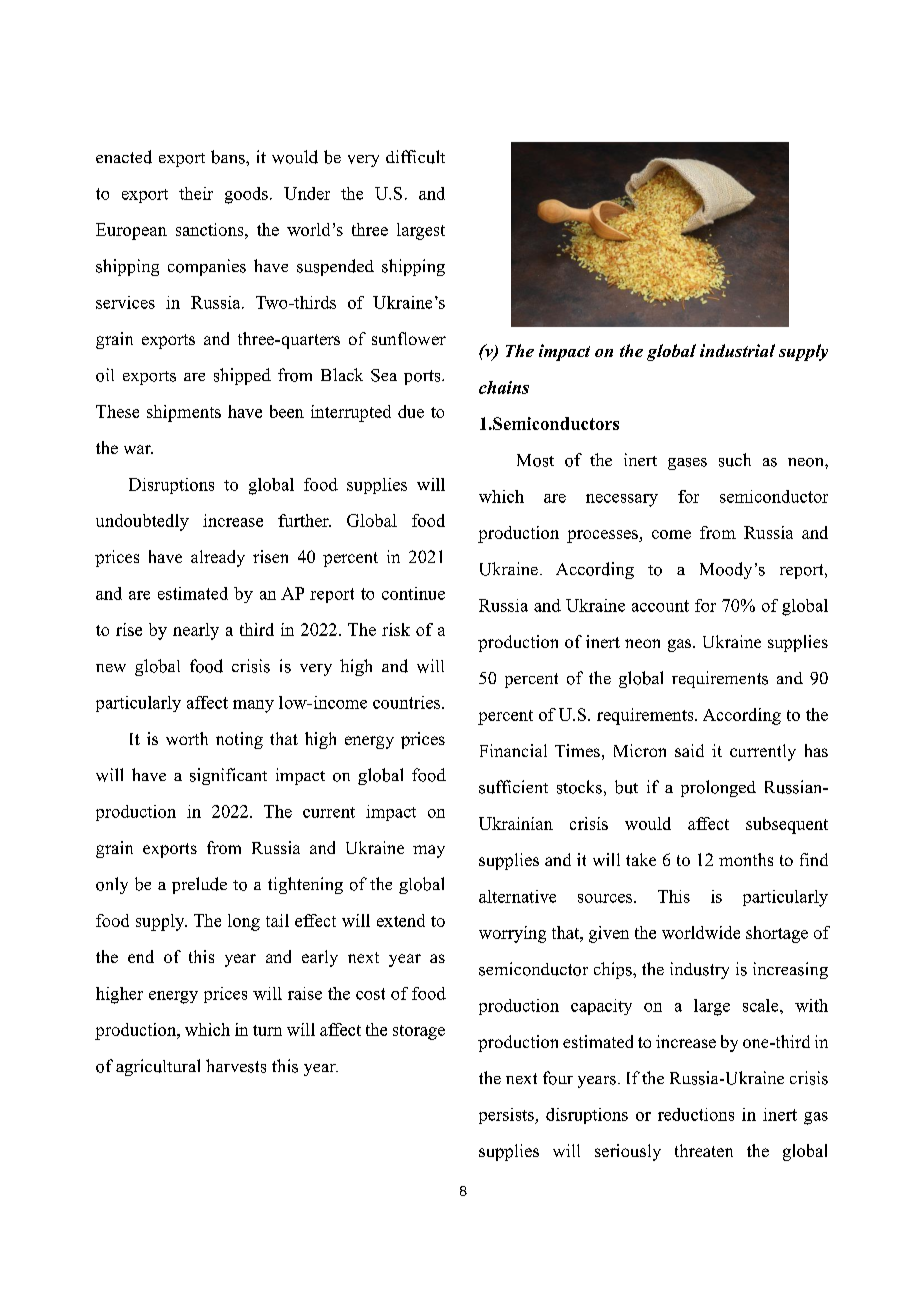  Describe the element at coordinates (787, 825) in the screenshot. I see `subsequent` at that location.
